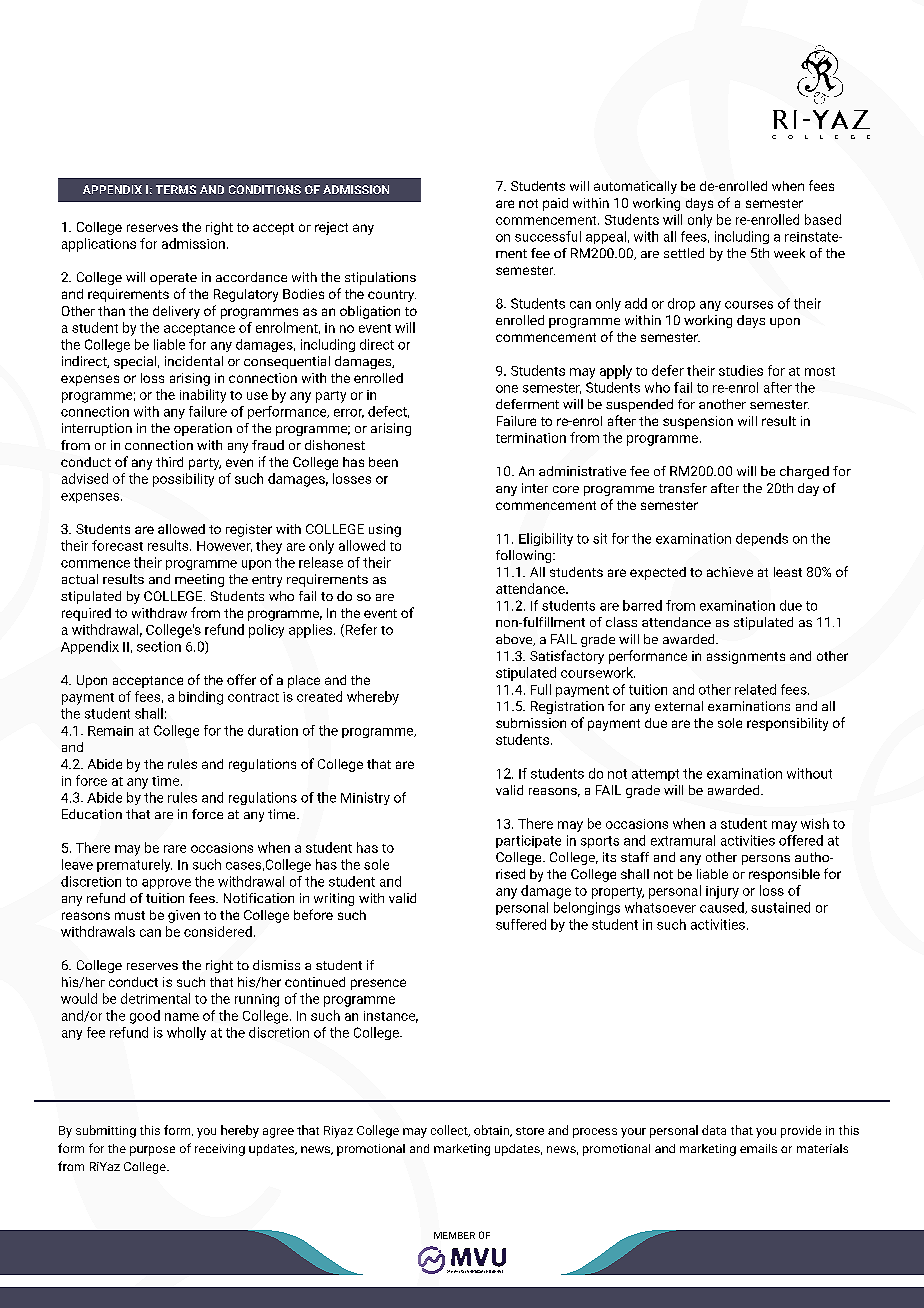 The height and width of the screenshot is (1308, 924). Describe the element at coordinates (531, 723) in the screenshot. I see `submission` at that location.
